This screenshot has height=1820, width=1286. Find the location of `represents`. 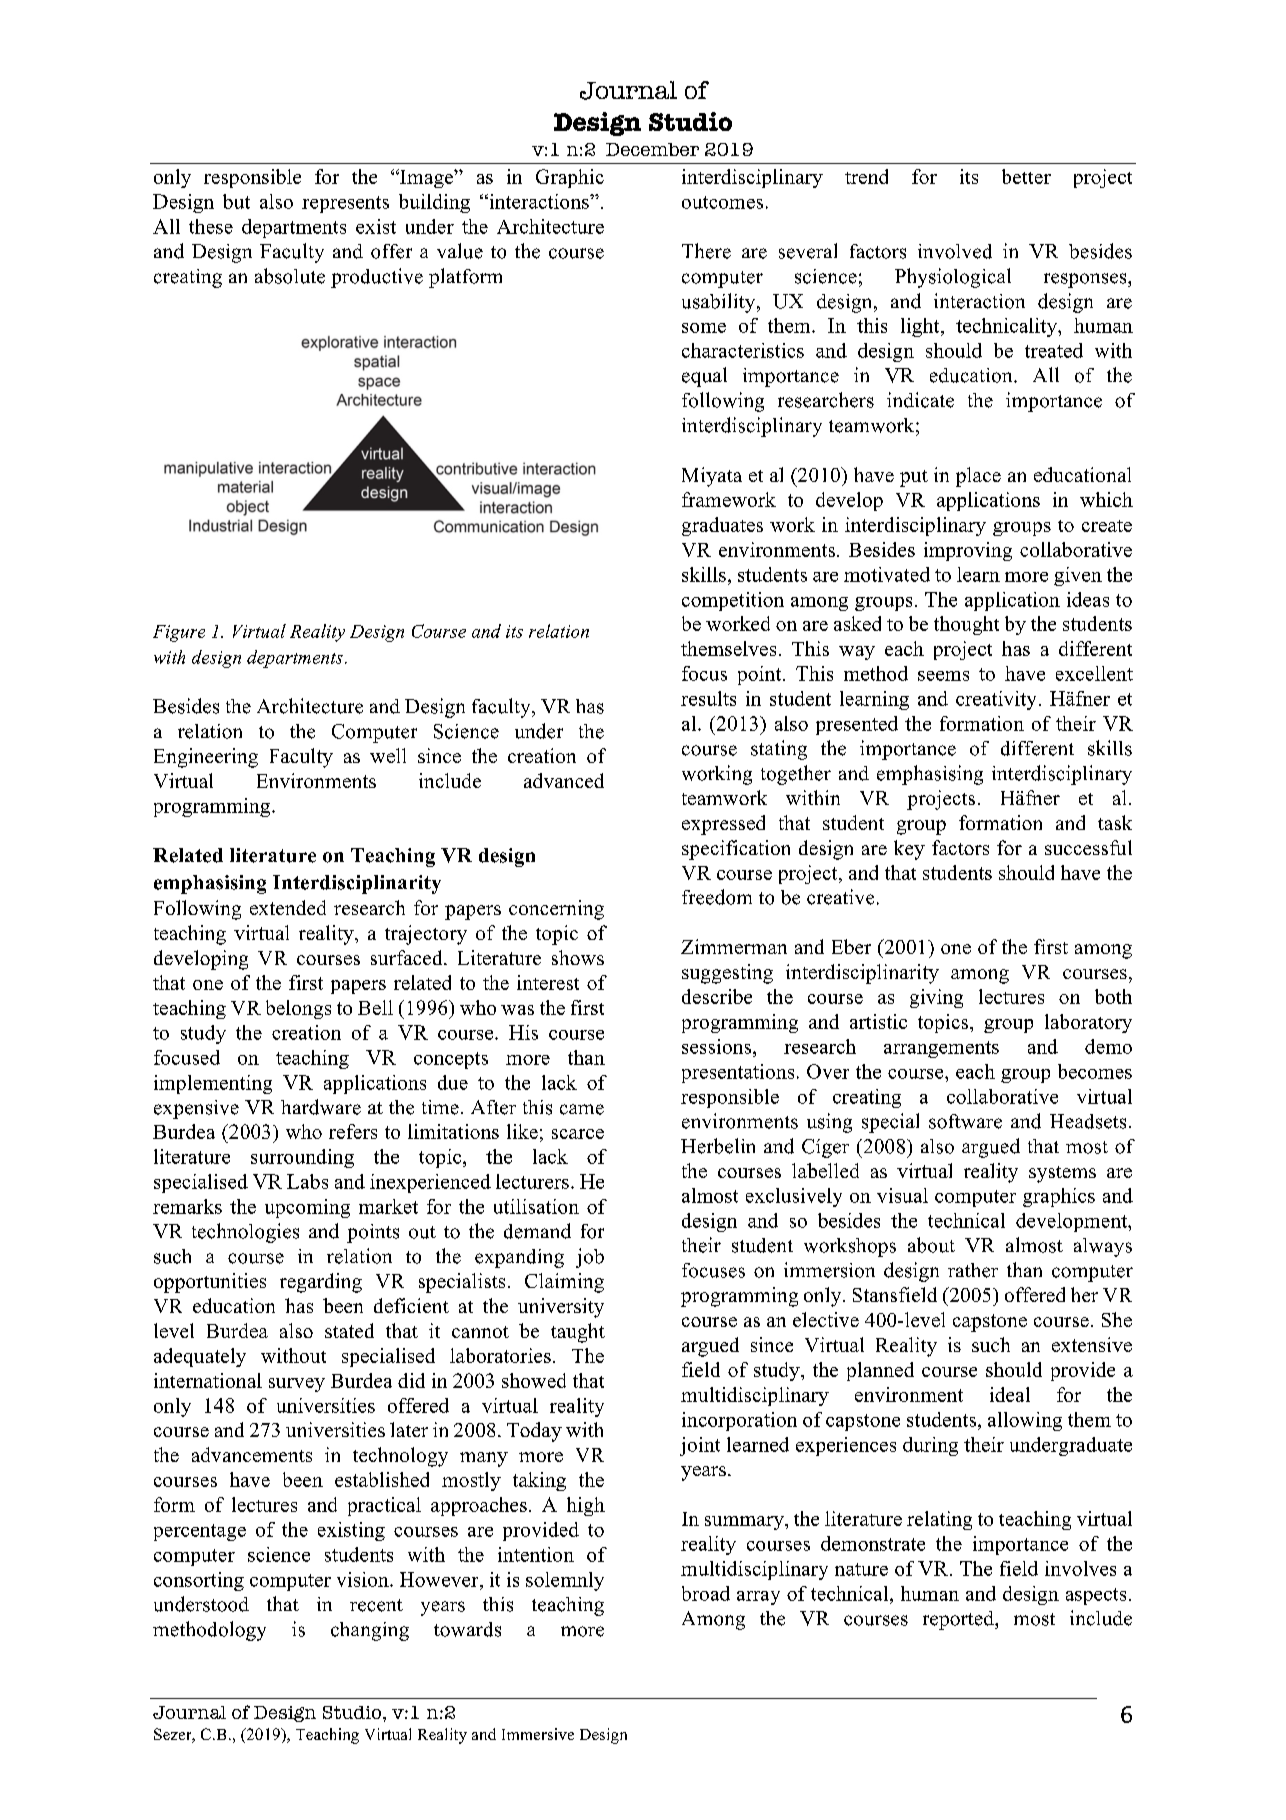

represents is located at coordinates (345, 204).
